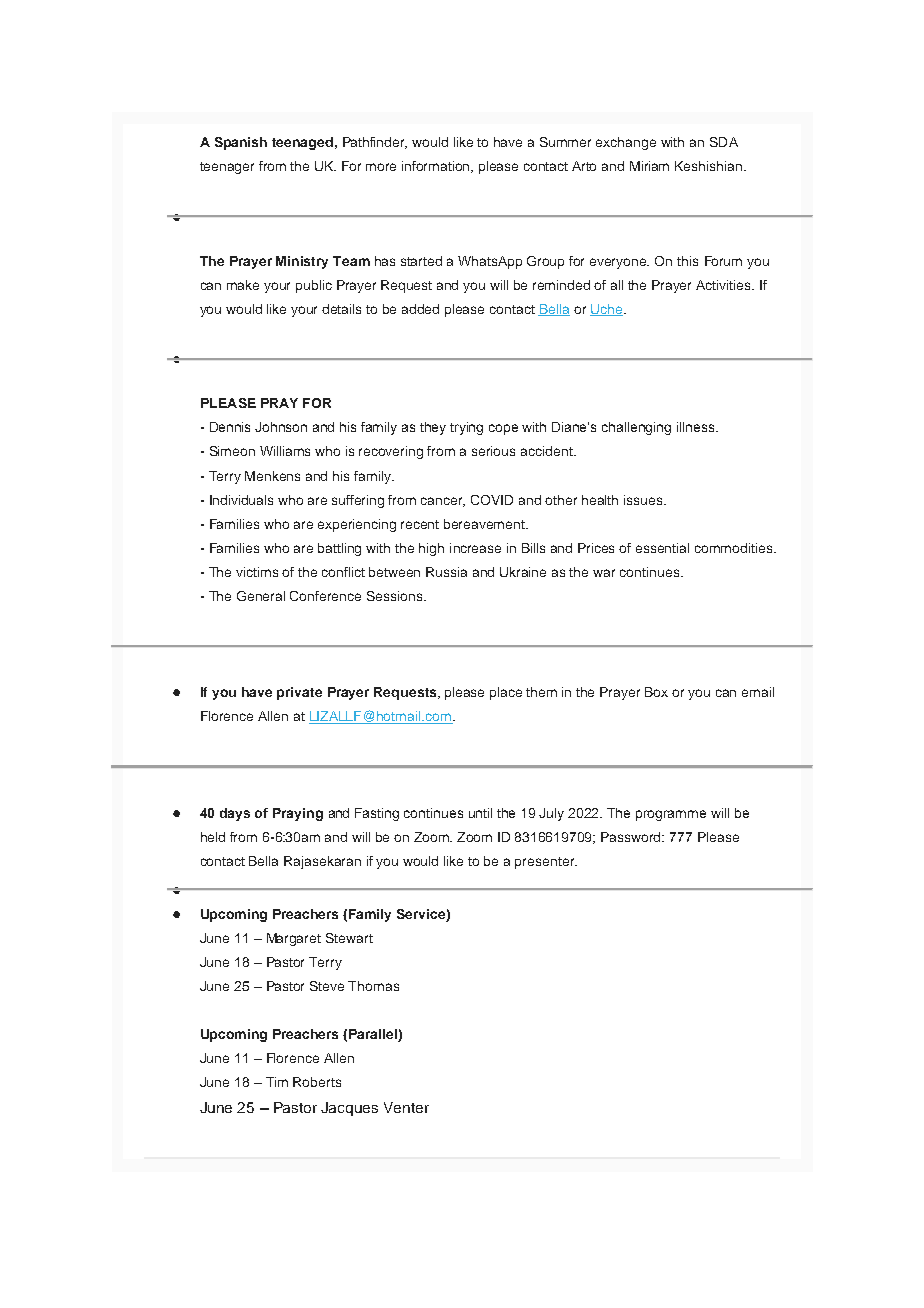  I want to click on information, so click(437, 167).
